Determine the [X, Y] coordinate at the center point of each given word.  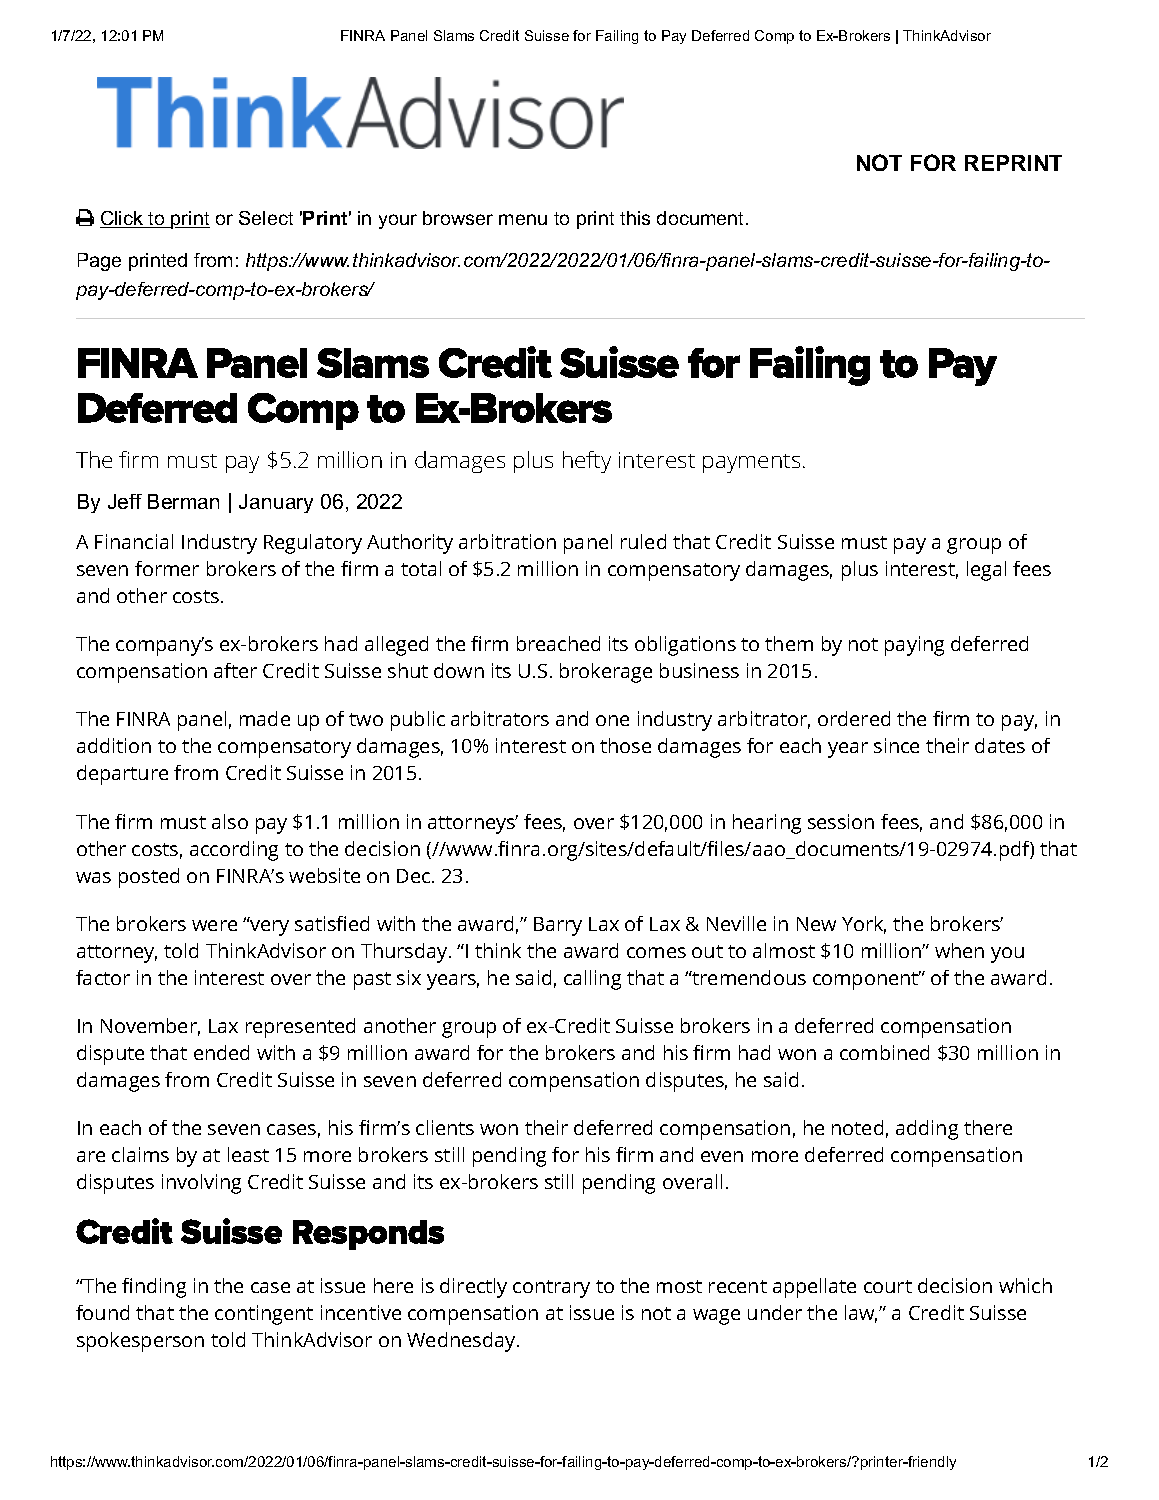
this [635, 218]
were [214, 925]
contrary [551, 1289]
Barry [558, 926]
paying [914, 646]
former [167, 568]
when [959, 950]
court [888, 1286]
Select [266, 218]
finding [154, 1288]
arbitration [507, 541]
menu [523, 219]
